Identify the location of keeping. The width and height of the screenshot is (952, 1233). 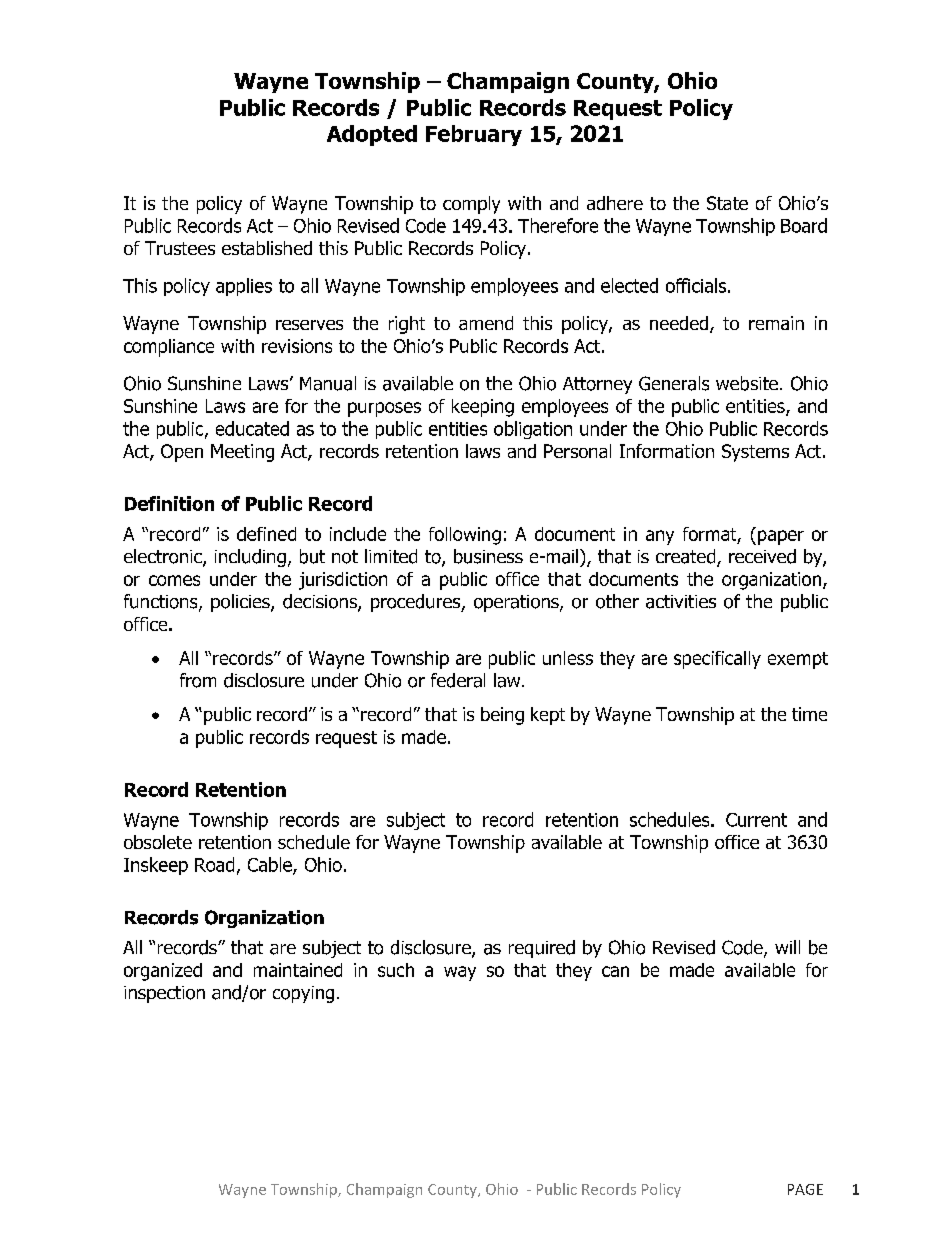
(483, 408).
